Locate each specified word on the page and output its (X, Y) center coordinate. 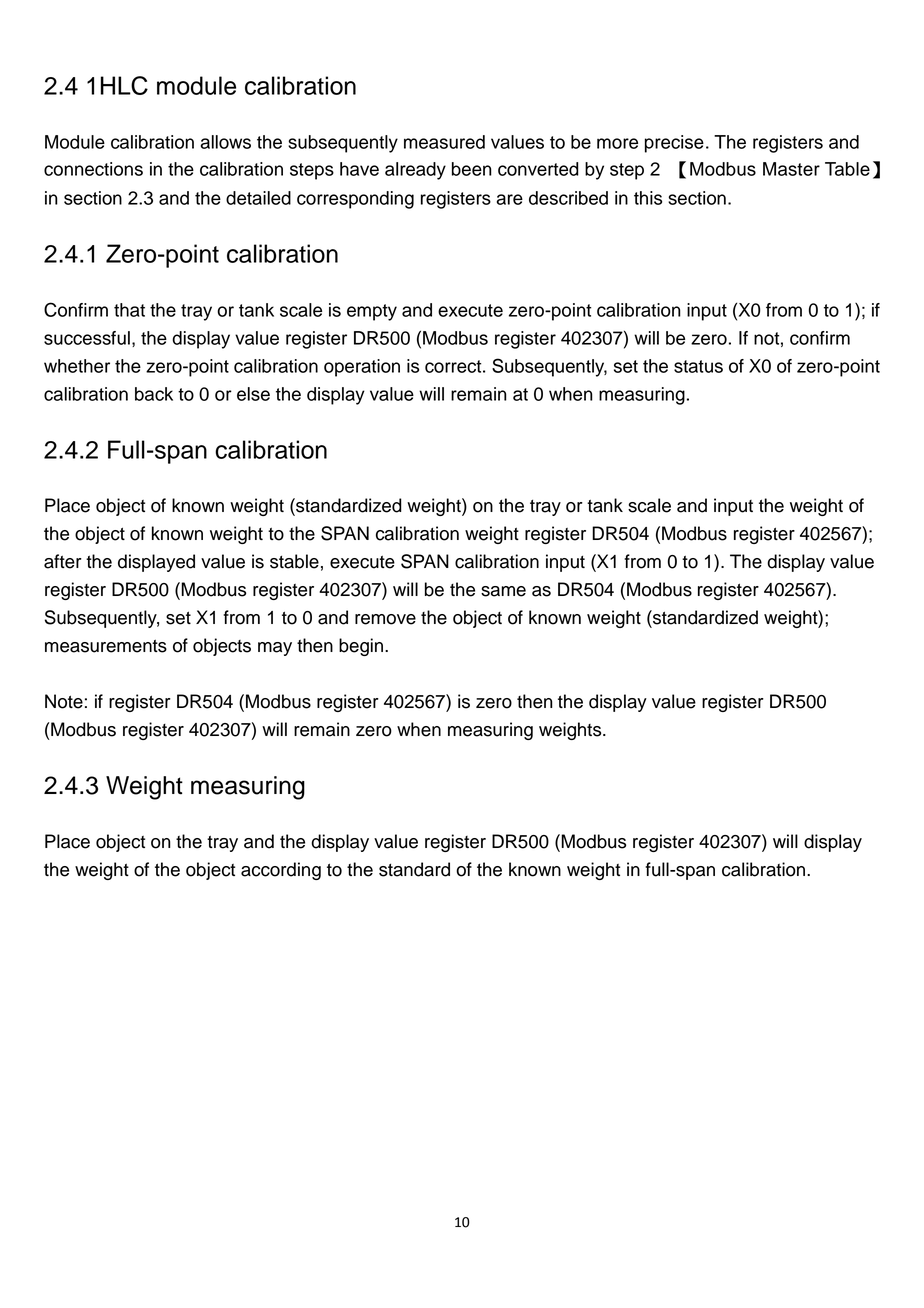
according (281, 871)
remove (385, 619)
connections (93, 169)
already (415, 171)
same (503, 591)
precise (674, 144)
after (63, 561)
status (698, 366)
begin (361, 647)
